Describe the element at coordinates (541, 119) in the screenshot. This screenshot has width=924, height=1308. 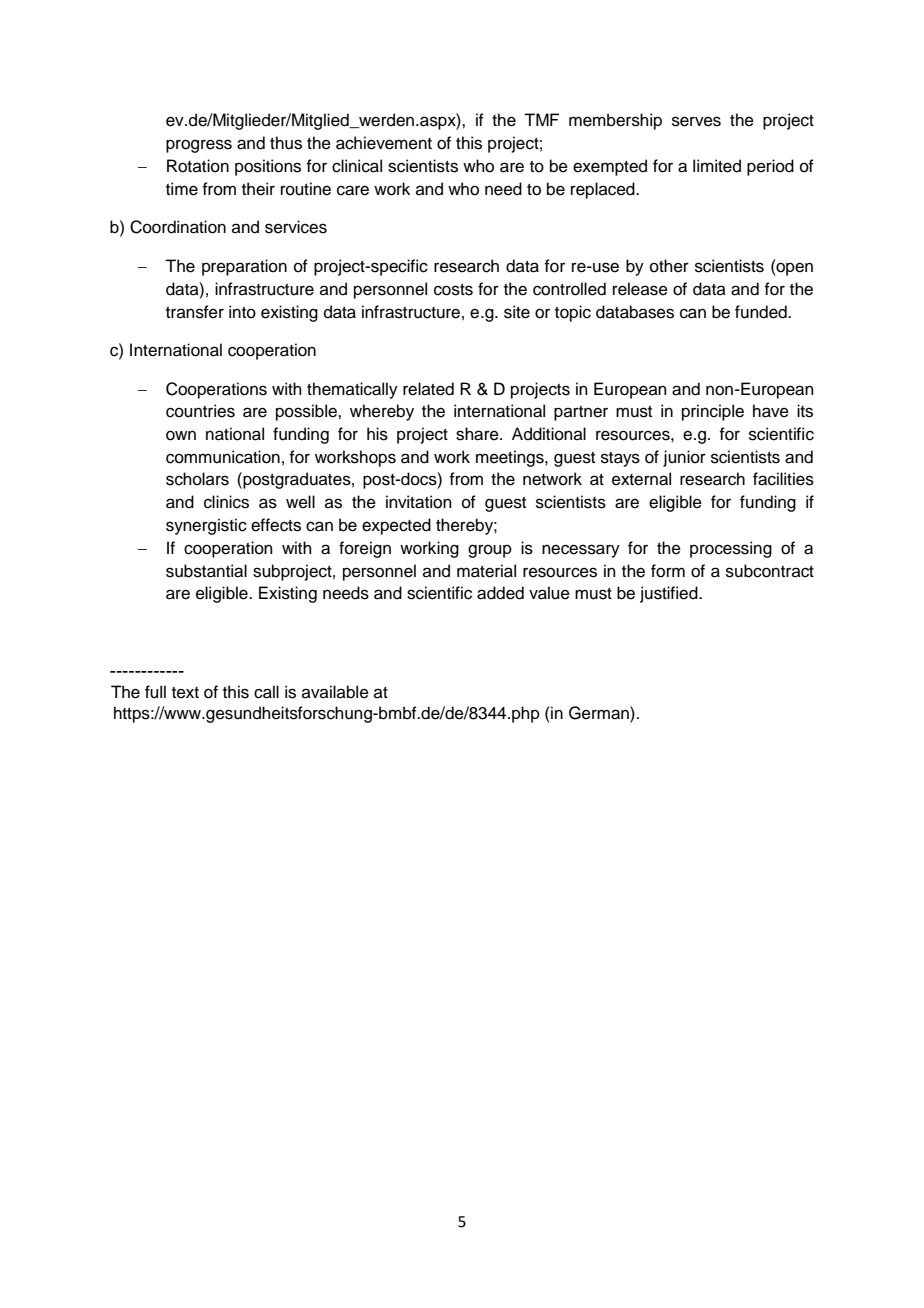
I see `TMF` at that location.
